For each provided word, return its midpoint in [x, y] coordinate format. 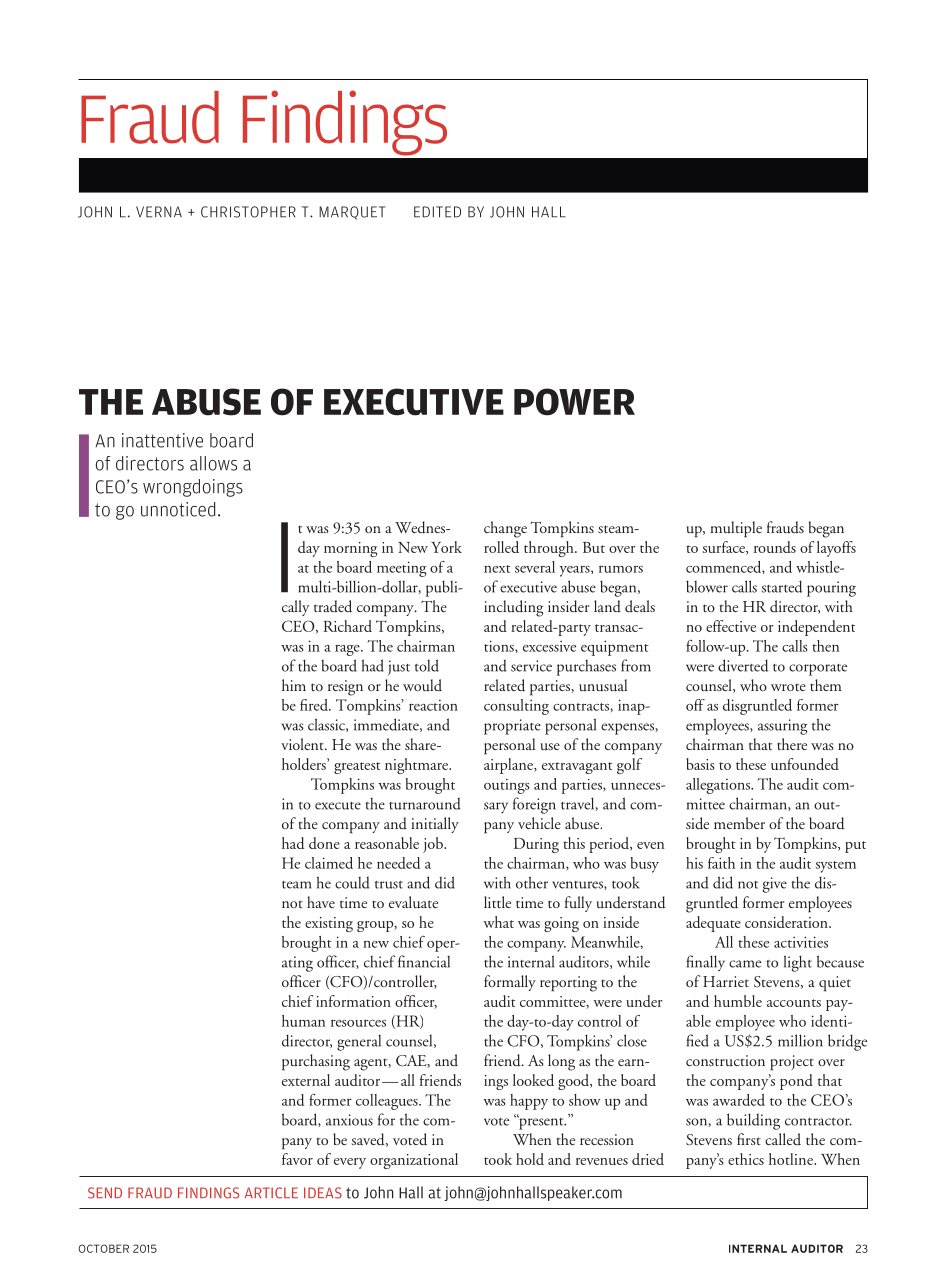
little [497, 902]
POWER [574, 402]
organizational [414, 1161]
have [321, 902]
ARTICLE [271, 1193]
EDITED [437, 212]
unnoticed [178, 509]
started [782, 586]
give [775, 885]
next [497, 569]
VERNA [159, 212]
